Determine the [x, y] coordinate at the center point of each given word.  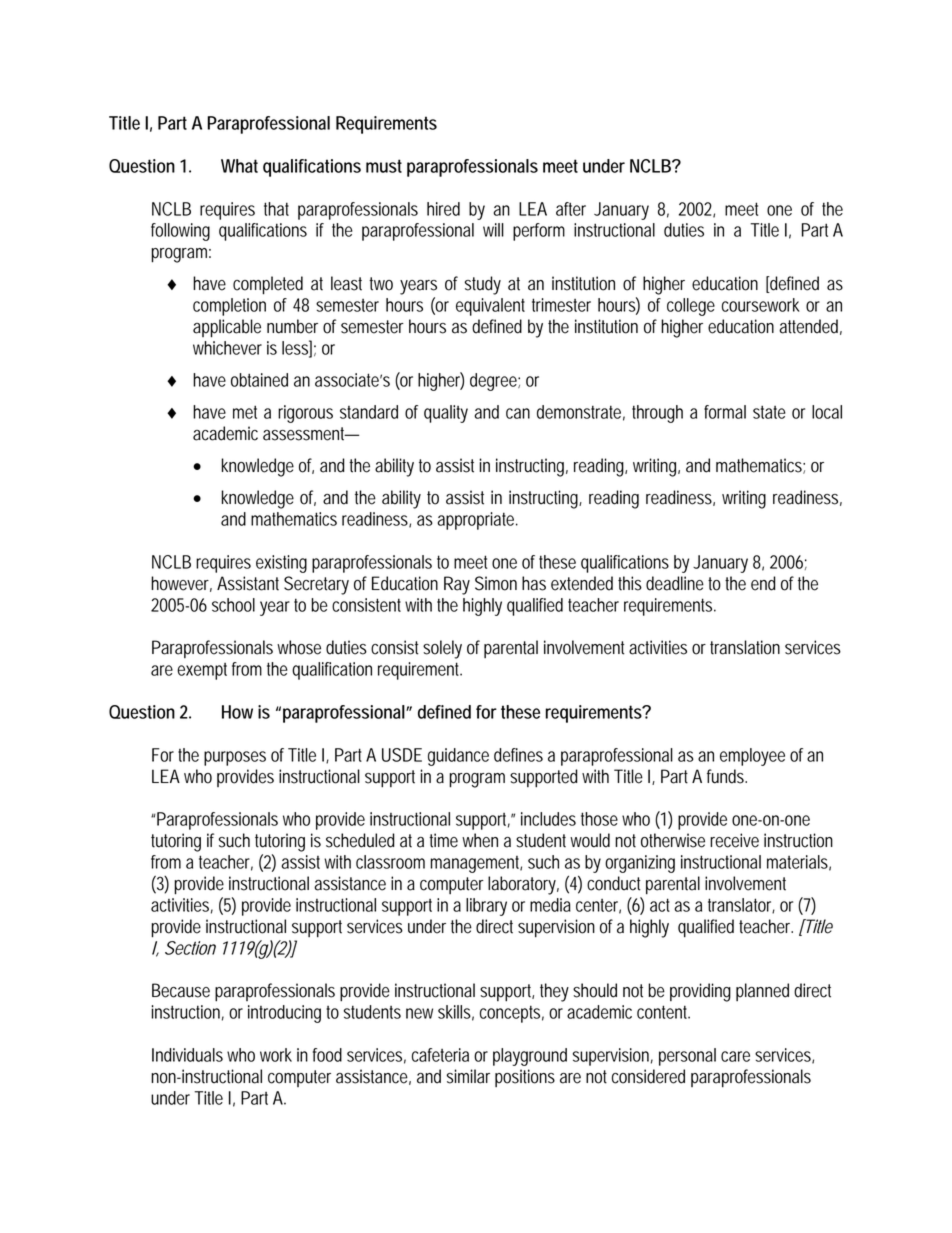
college [691, 307]
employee [752, 757]
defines [518, 755]
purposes [235, 758]
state [769, 412]
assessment [305, 434]
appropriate [475, 521]
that [276, 209]
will [493, 230]
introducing [284, 1014]
